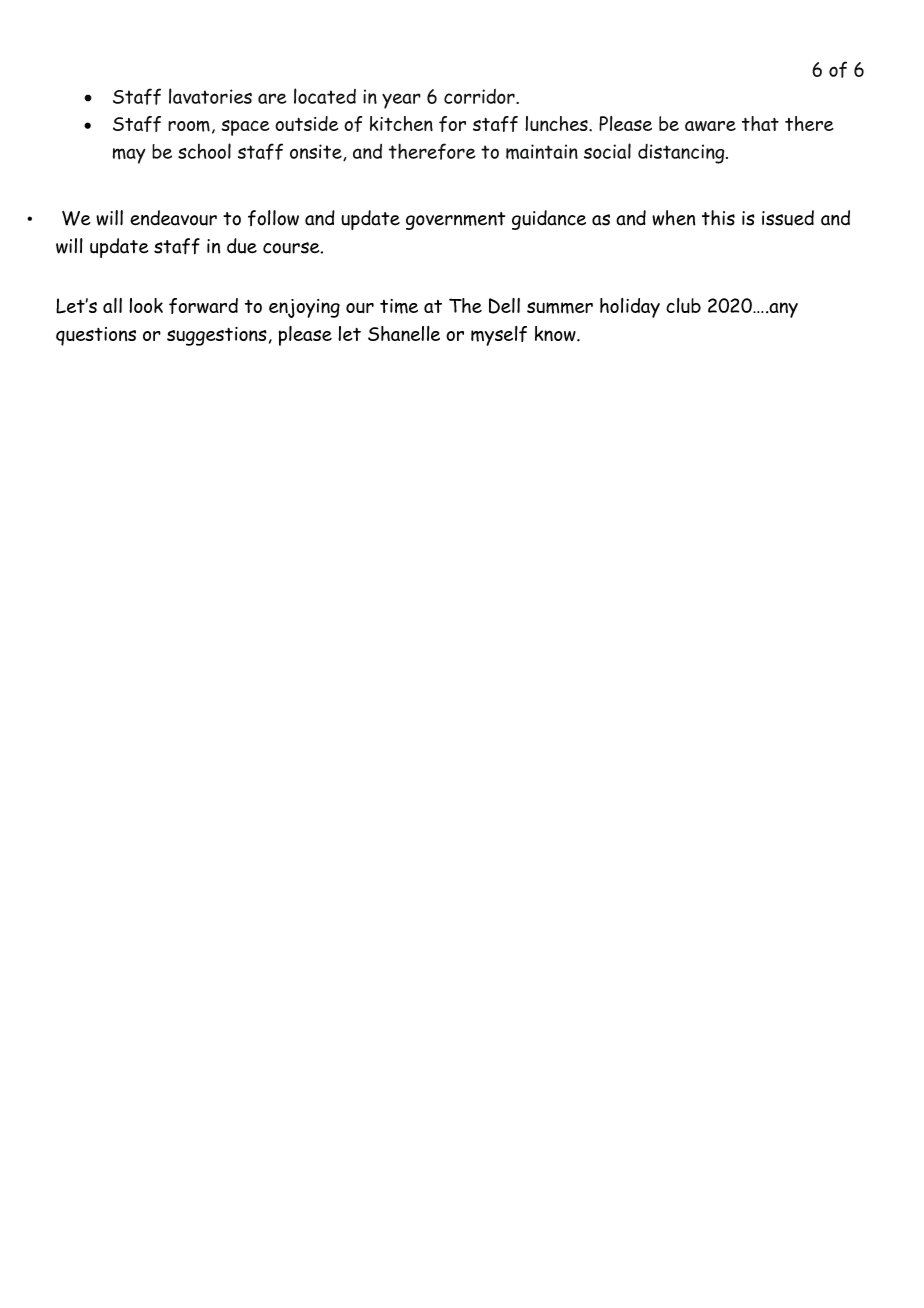 The image size is (924, 1308). What do you see at coordinates (455, 221) in the document?
I see `government` at bounding box center [455, 221].
